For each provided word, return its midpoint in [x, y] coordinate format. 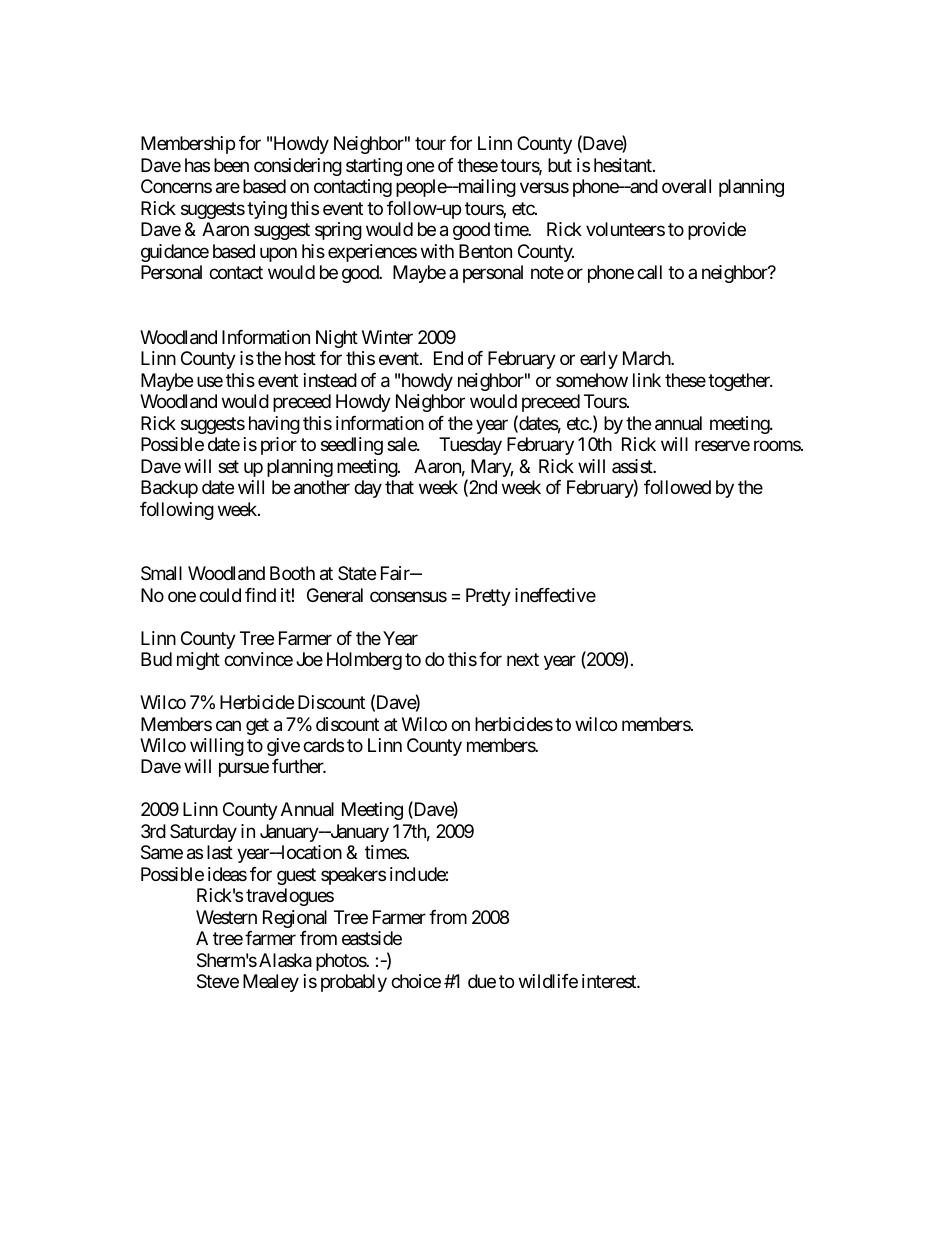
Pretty [488, 597]
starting [374, 167]
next [523, 659]
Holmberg [364, 661]
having [274, 425]
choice [416, 981]
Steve [218, 981]
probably [354, 983]
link [647, 380]
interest [610, 981]
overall [686, 186]
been [231, 165]
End [448, 358]
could [220, 595]
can [228, 726]
